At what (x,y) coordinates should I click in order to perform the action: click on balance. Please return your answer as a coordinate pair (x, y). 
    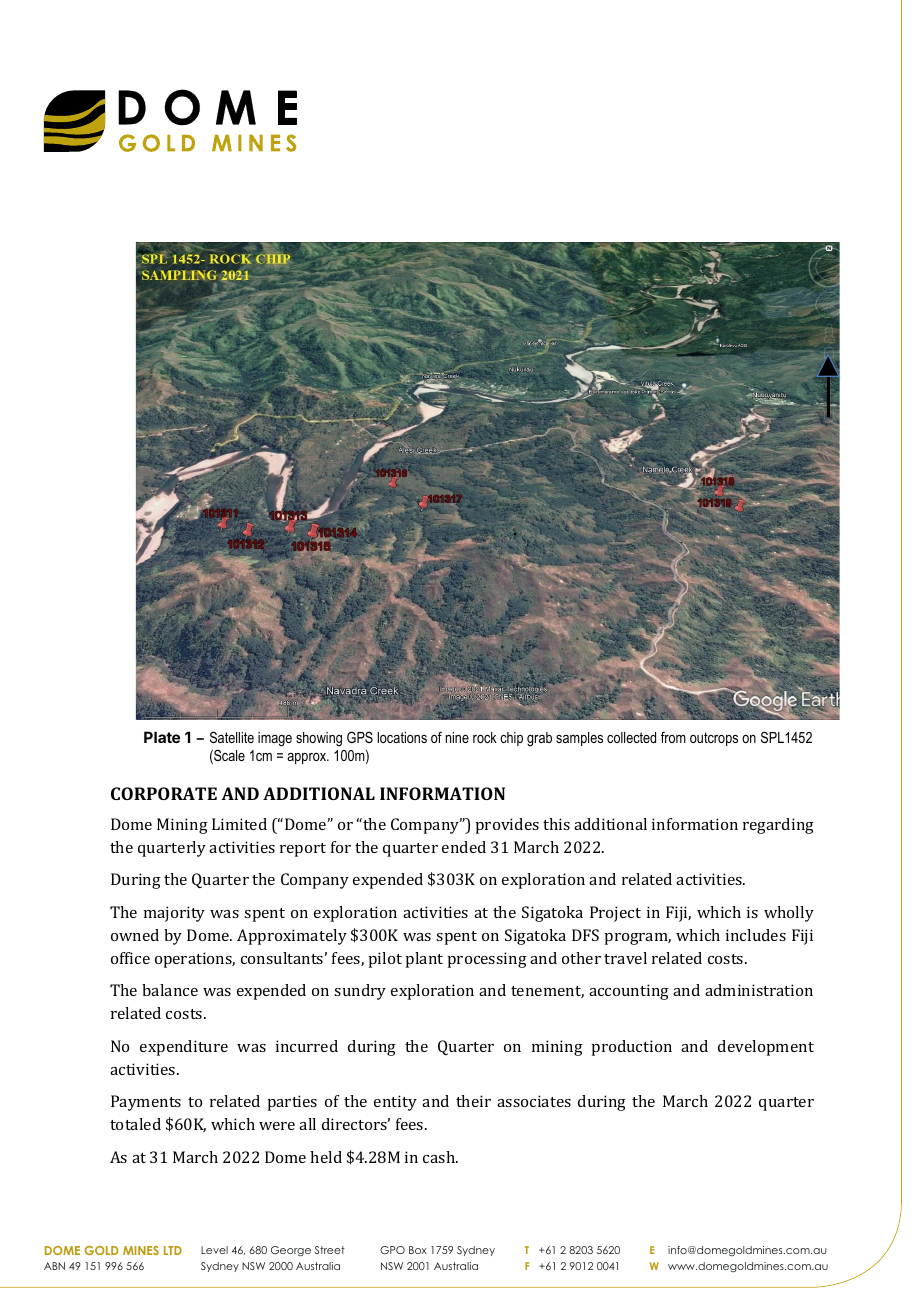
    Looking at the image, I should click on (170, 990).
